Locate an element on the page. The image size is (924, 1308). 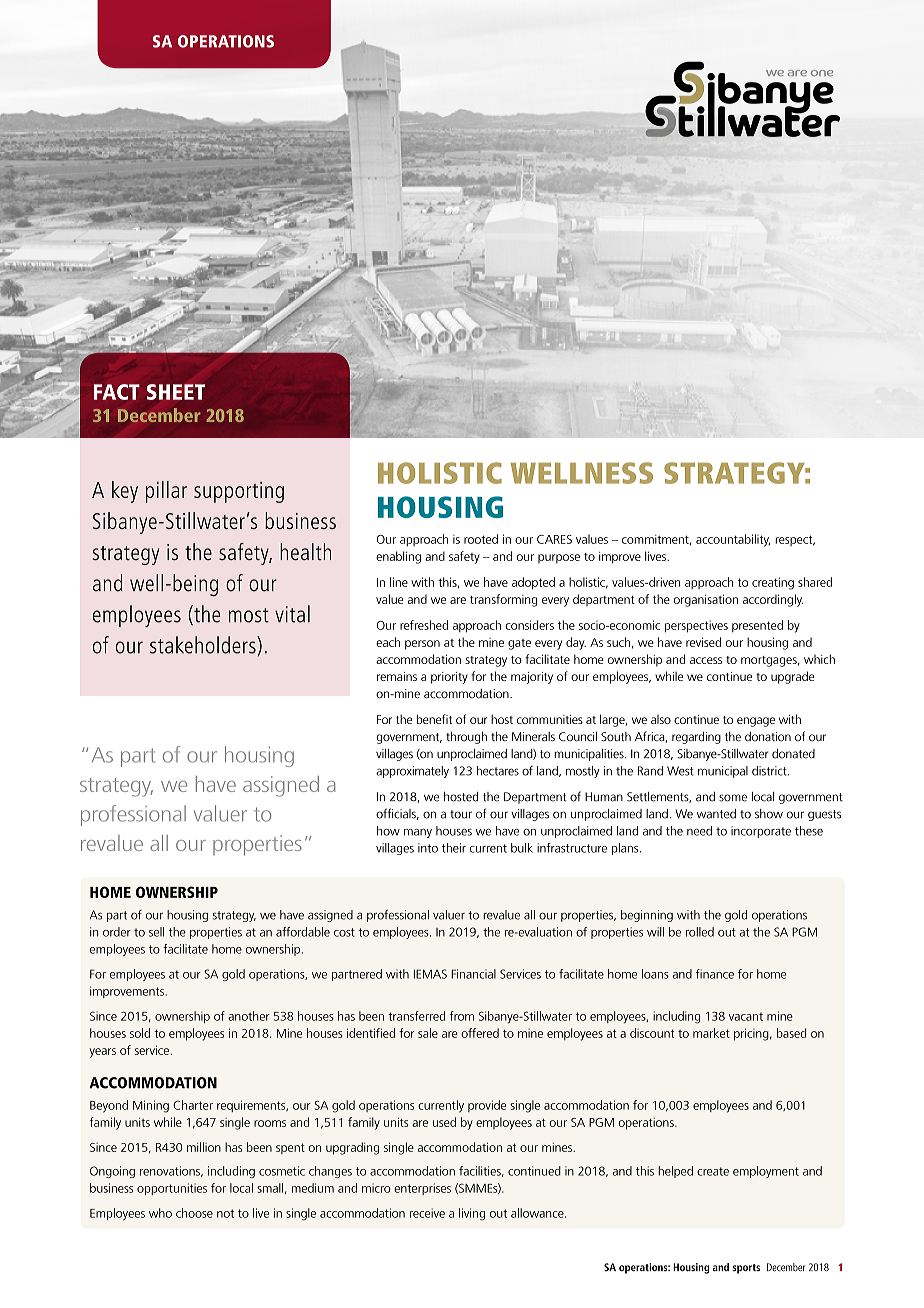
sports is located at coordinates (746, 1269).
